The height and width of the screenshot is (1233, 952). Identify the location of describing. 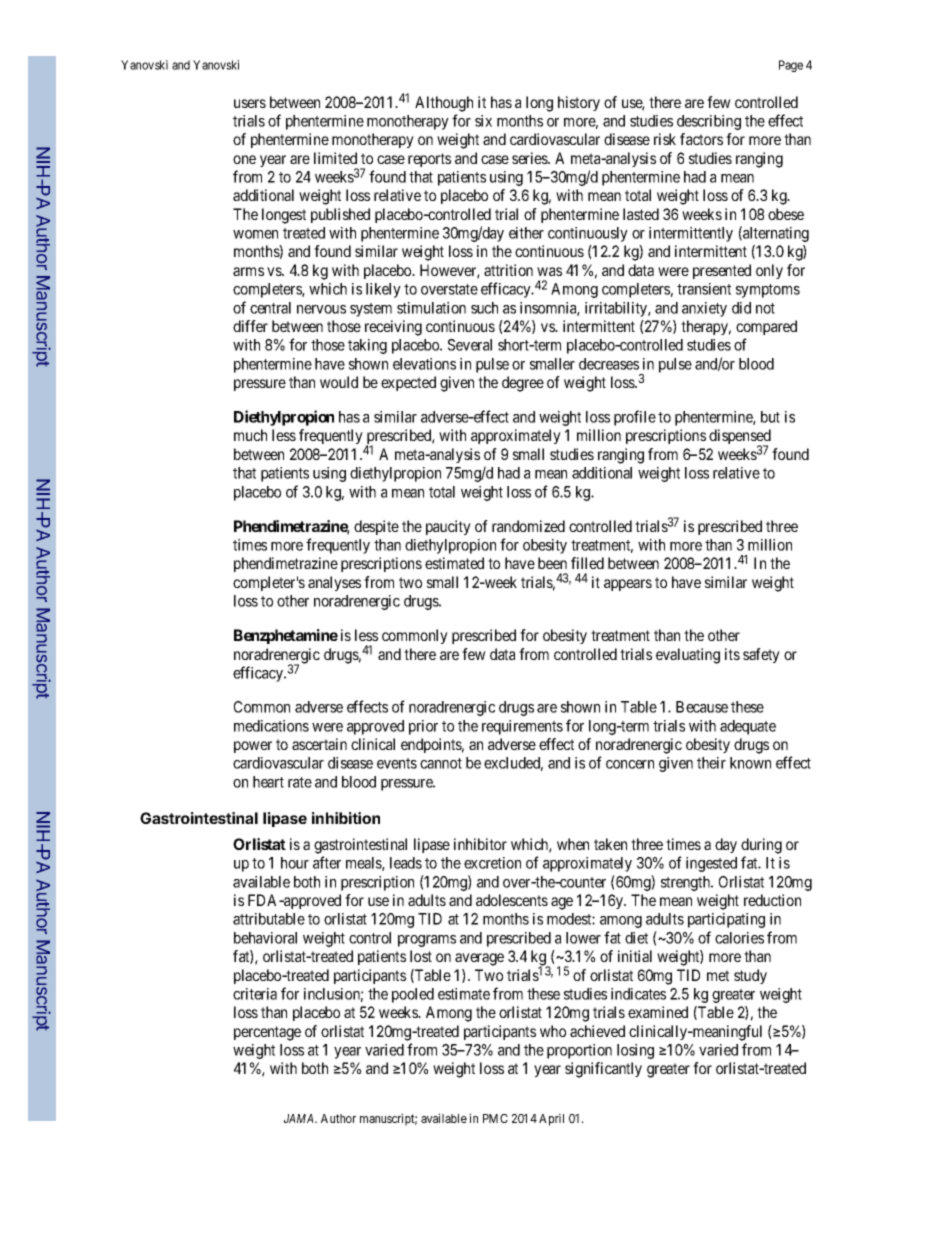
(709, 122).
